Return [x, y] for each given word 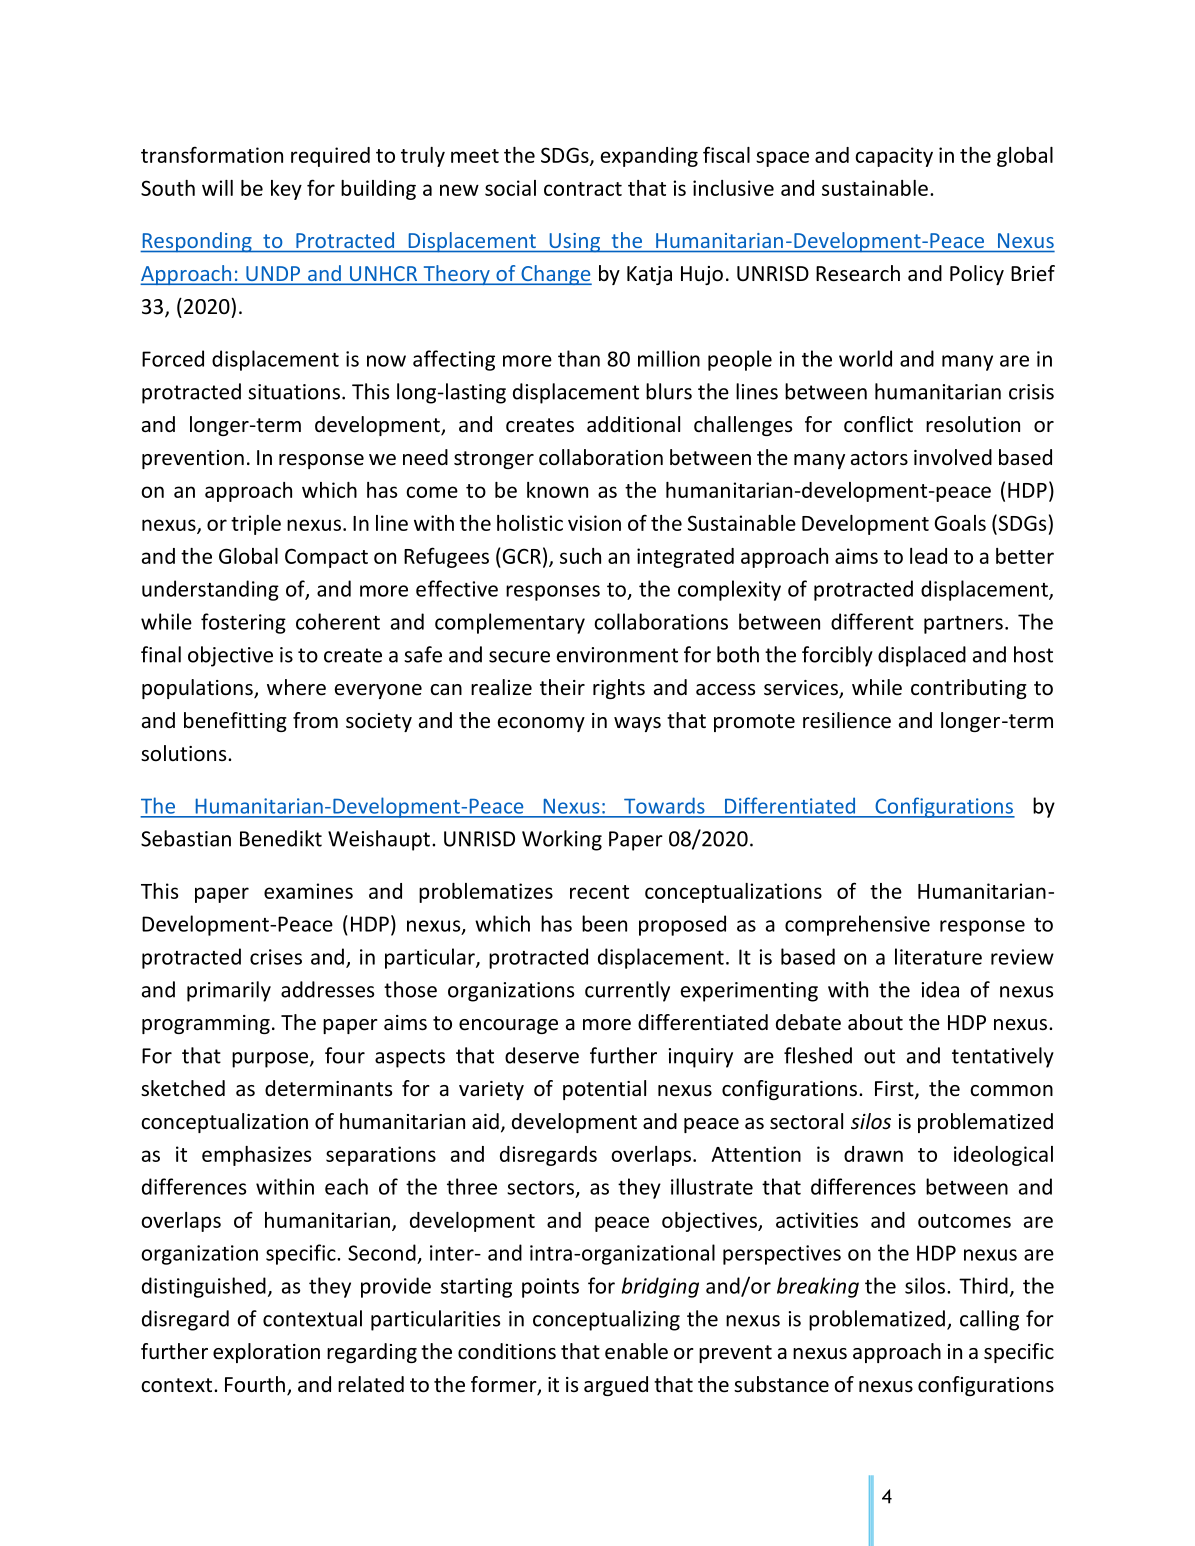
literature [938, 956]
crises [276, 957]
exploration [266, 1353]
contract [583, 189]
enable [636, 1351]
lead [928, 556]
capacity [894, 157]
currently [627, 991]
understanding [210, 590]
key [286, 190]
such [580, 556]
